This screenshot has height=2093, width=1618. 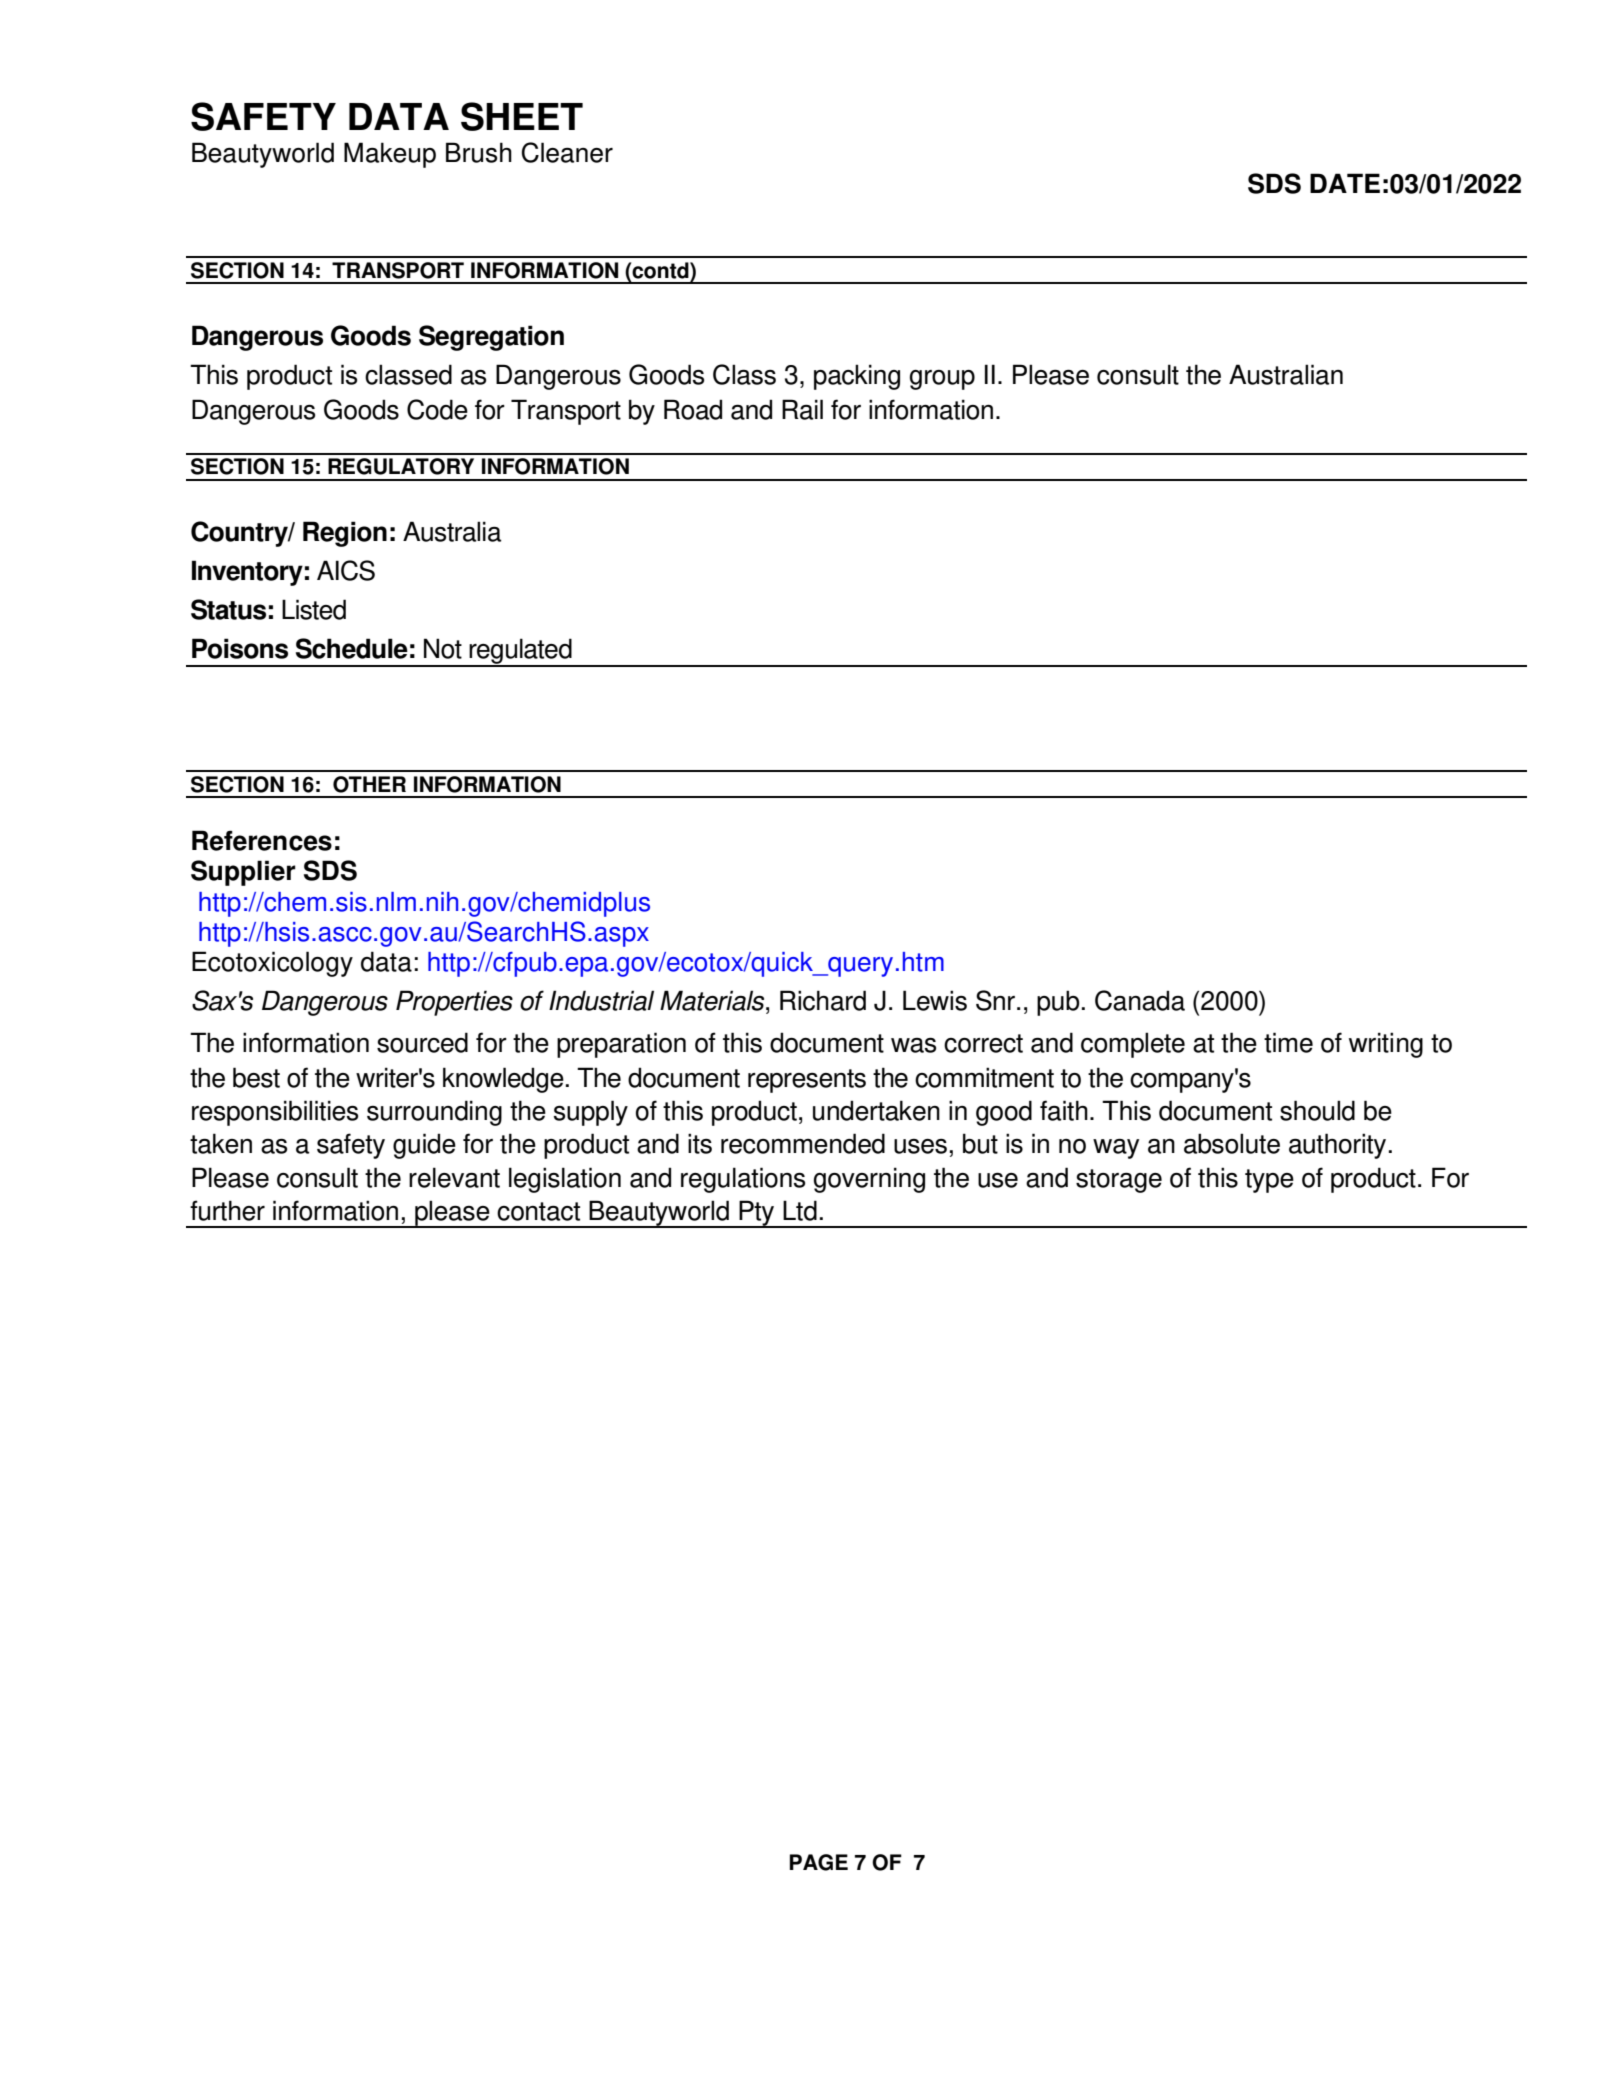 I want to click on type, so click(x=1269, y=1181).
